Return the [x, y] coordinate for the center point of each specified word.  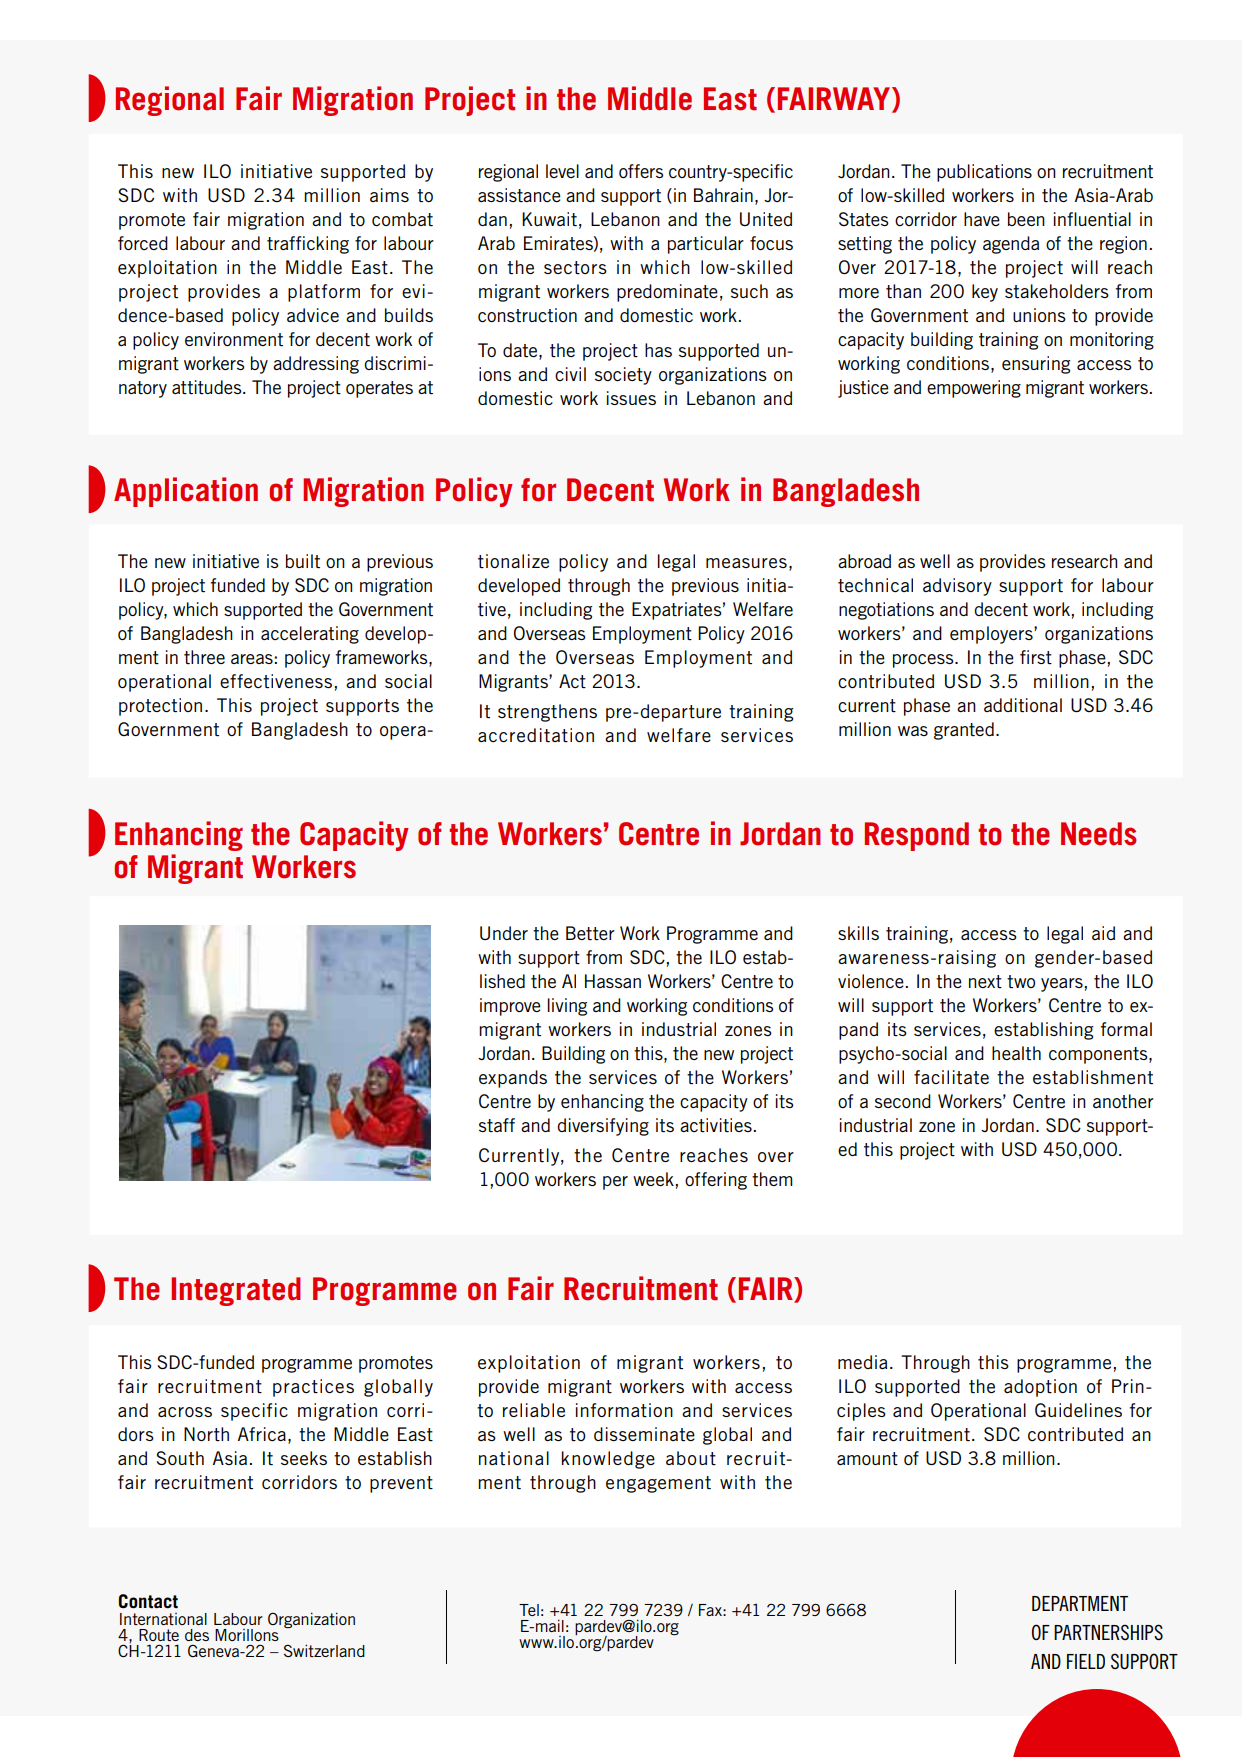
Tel [529, 1610]
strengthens [547, 713]
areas [252, 659]
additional [1023, 705]
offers [641, 171]
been [1026, 219]
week [653, 1179]
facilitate [951, 1077]
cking [328, 245]
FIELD [1086, 1661]
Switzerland [324, 1650]
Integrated [236, 1291]
